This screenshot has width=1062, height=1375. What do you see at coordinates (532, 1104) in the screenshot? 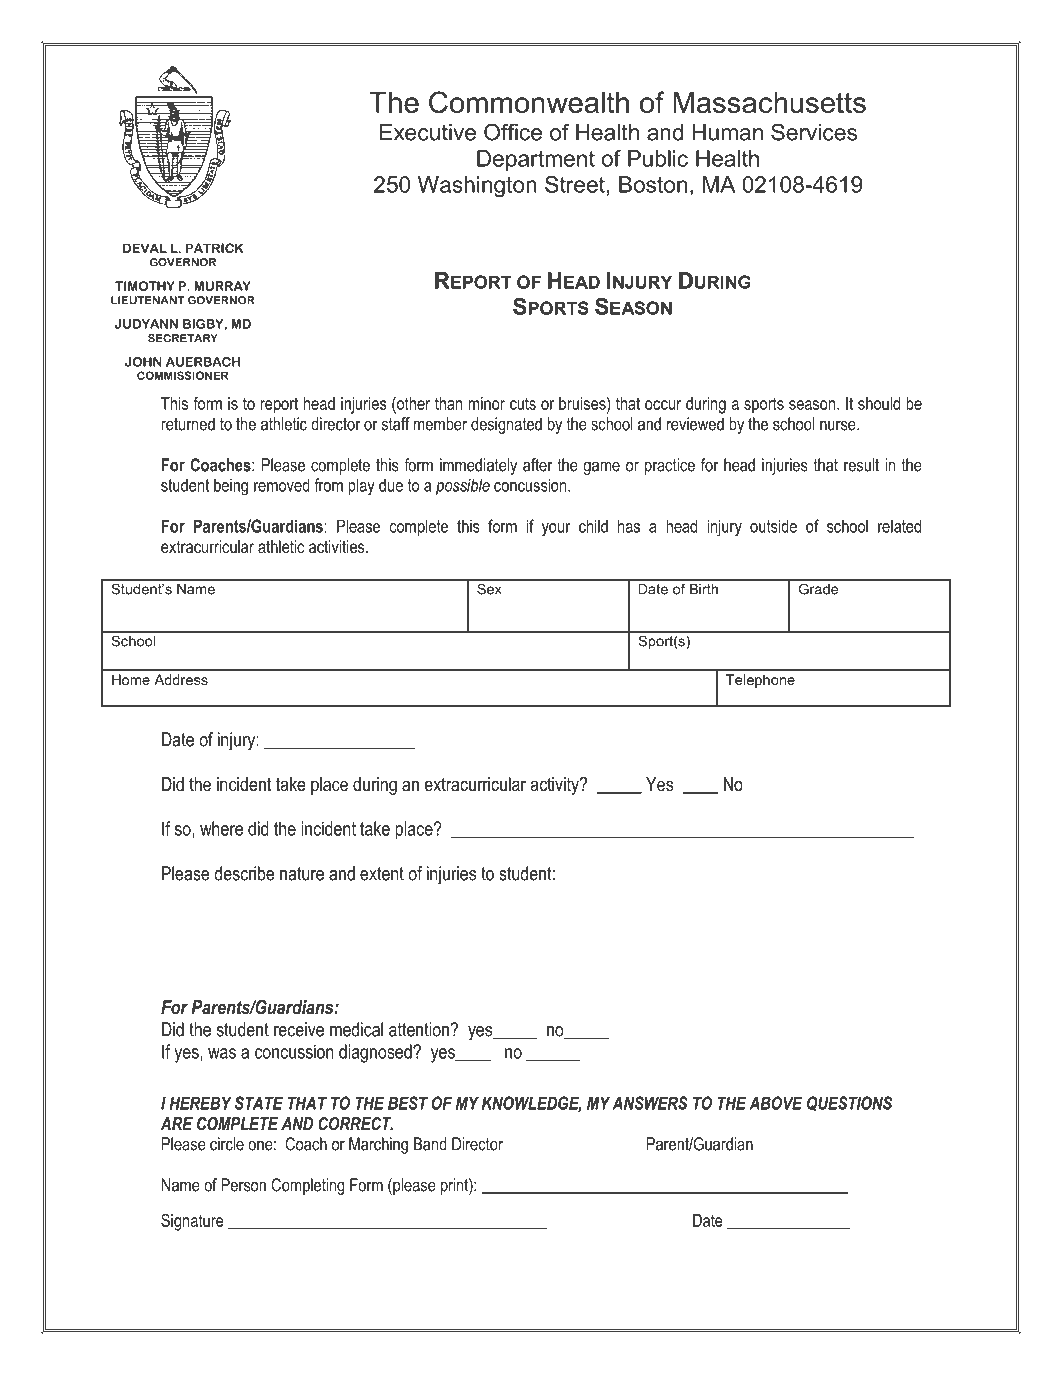
I see `KNOWLEDGE` at bounding box center [532, 1104].
